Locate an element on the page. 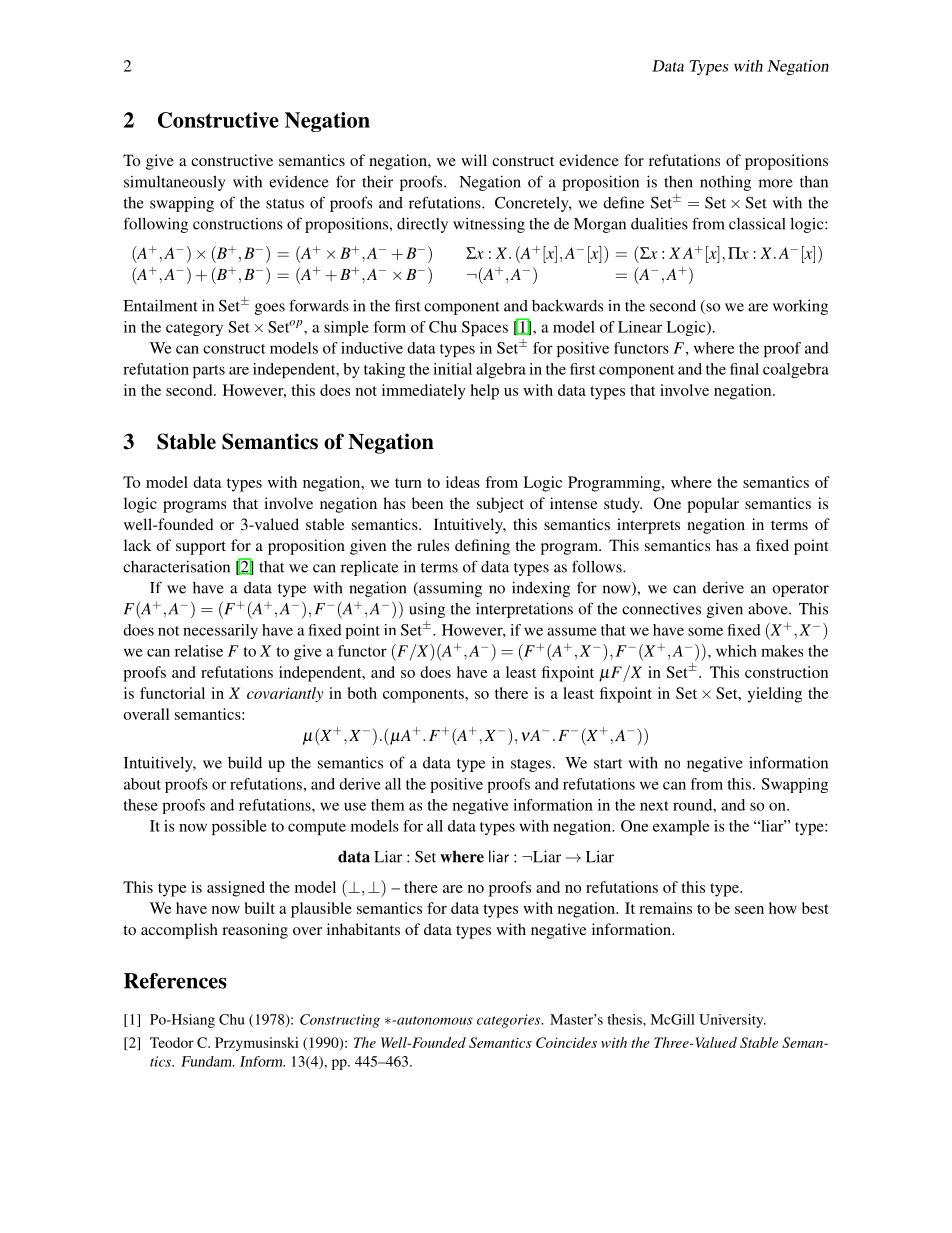 The width and height of the document is (952, 1233). Teodor is located at coordinates (172, 1042).
